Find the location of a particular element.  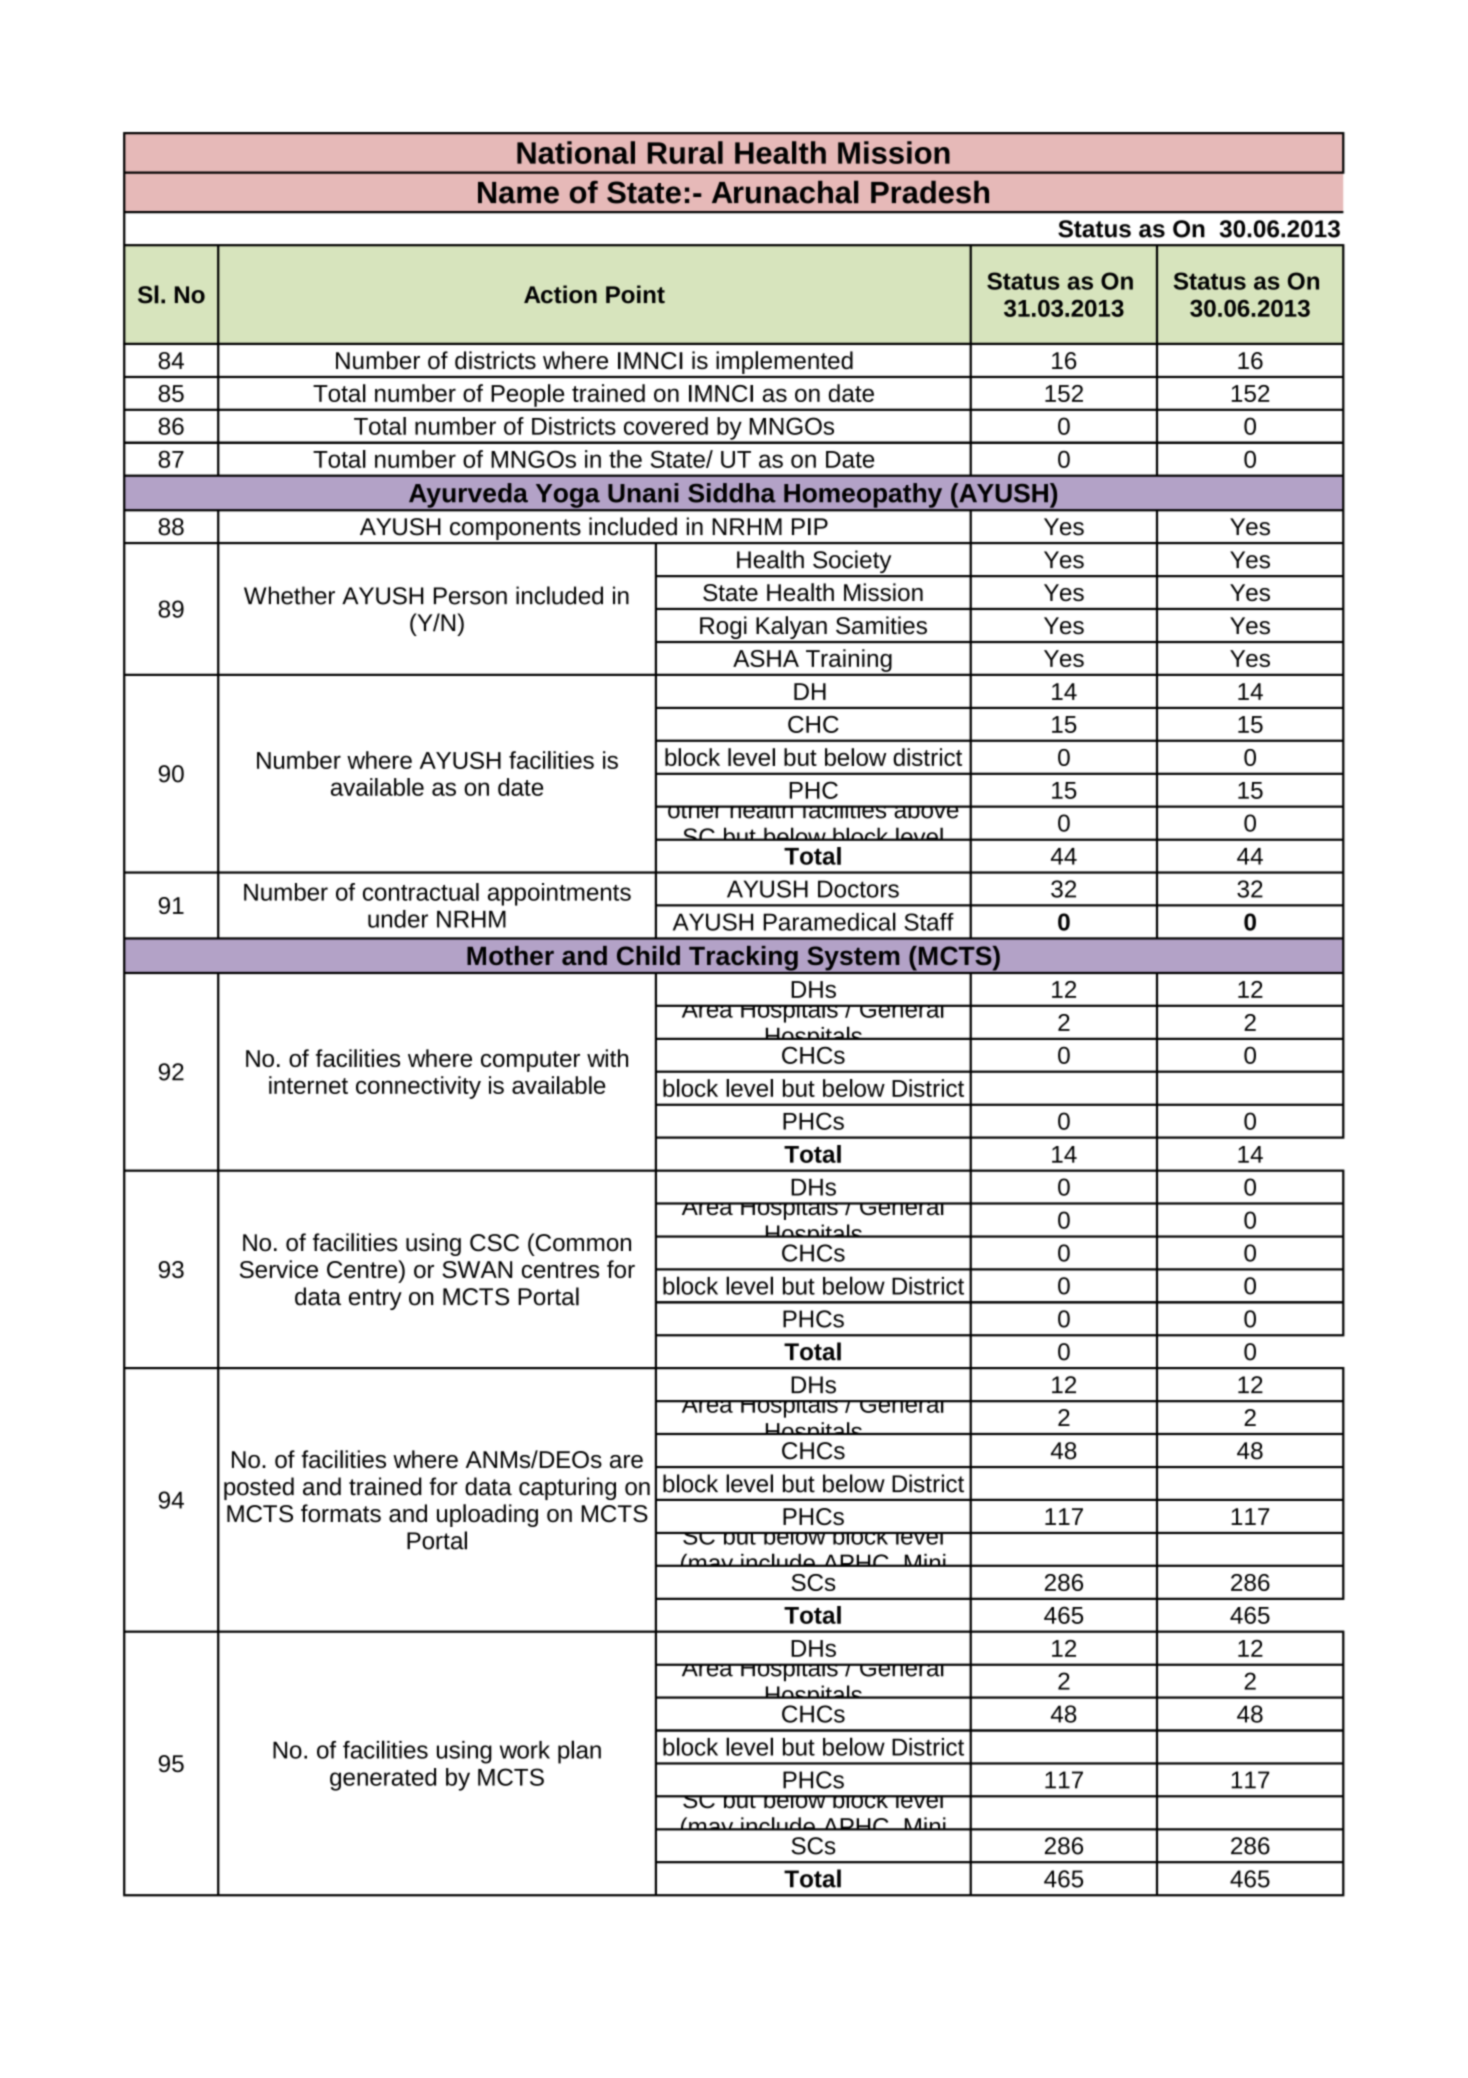

under is located at coordinates (398, 919).
